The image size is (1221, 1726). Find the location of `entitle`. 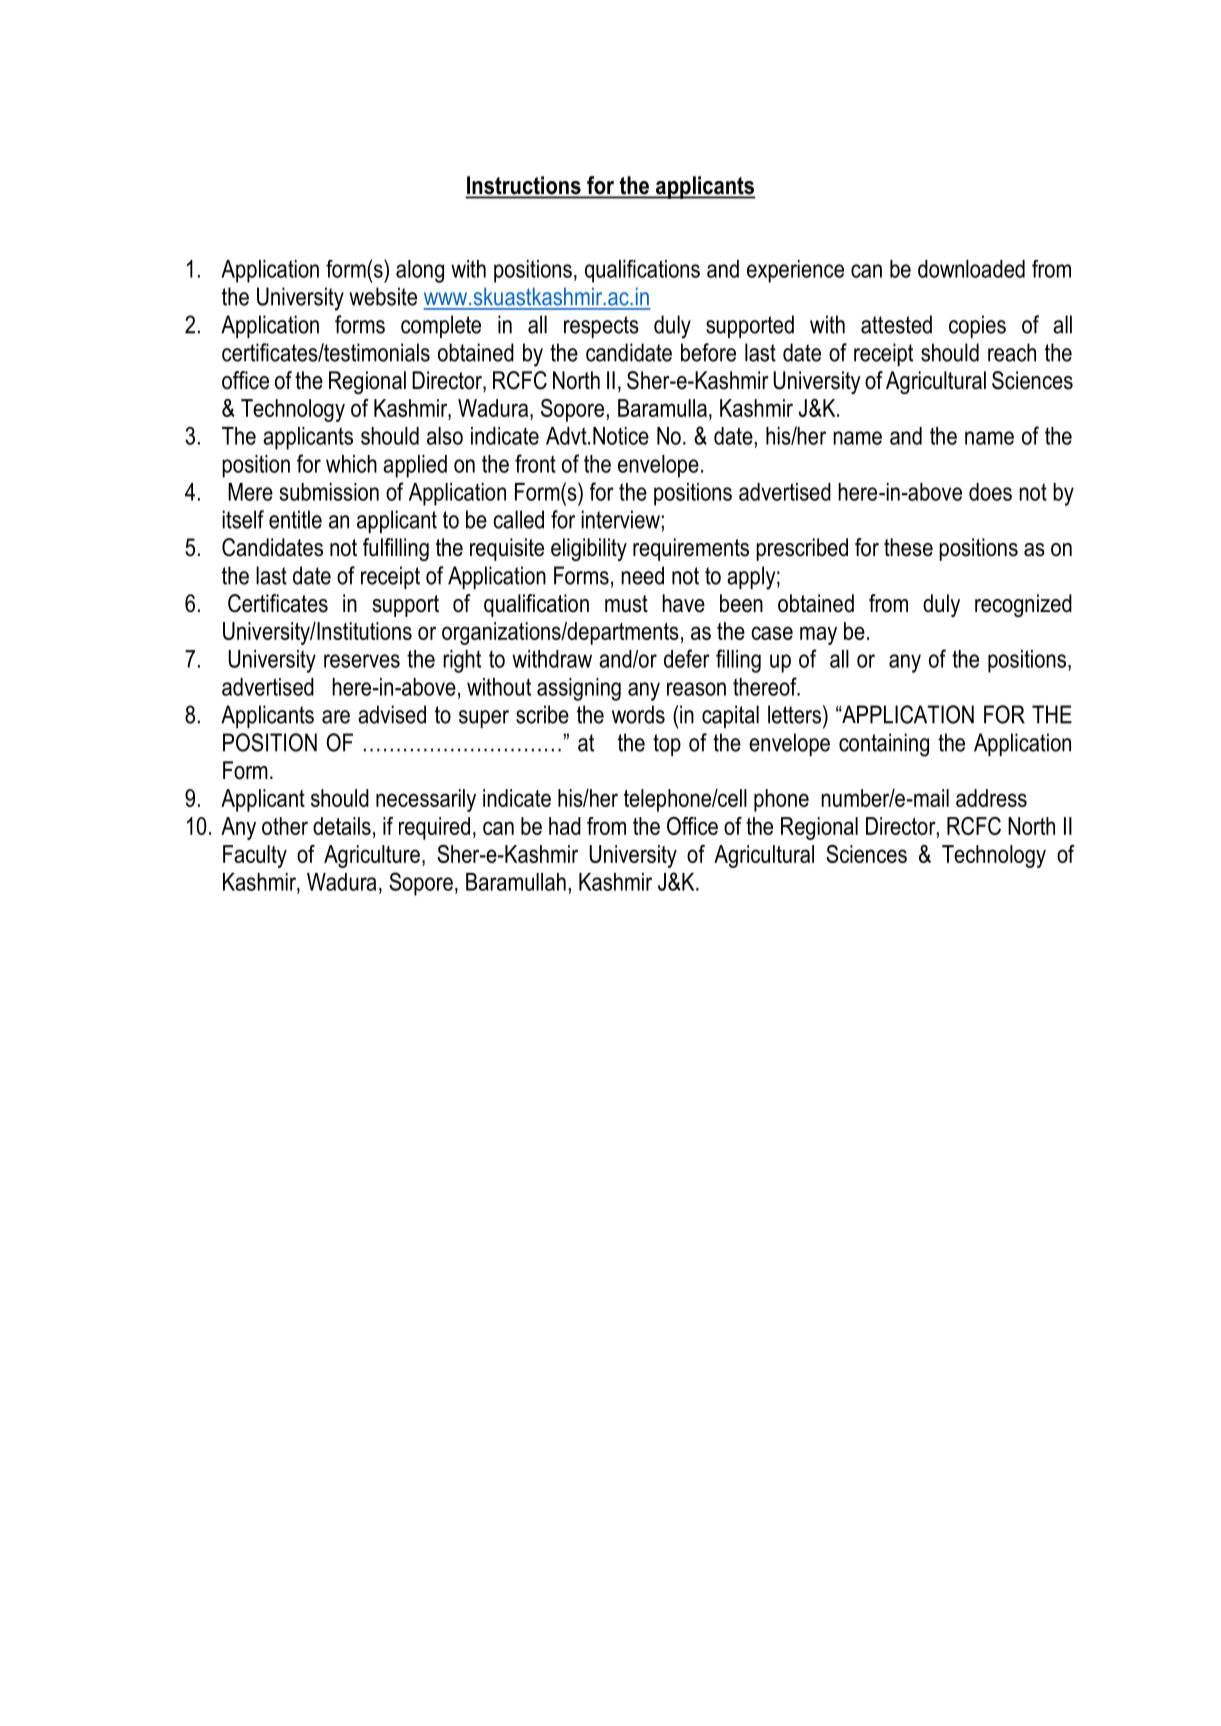

entitle is located at coordinates (295, 519).
